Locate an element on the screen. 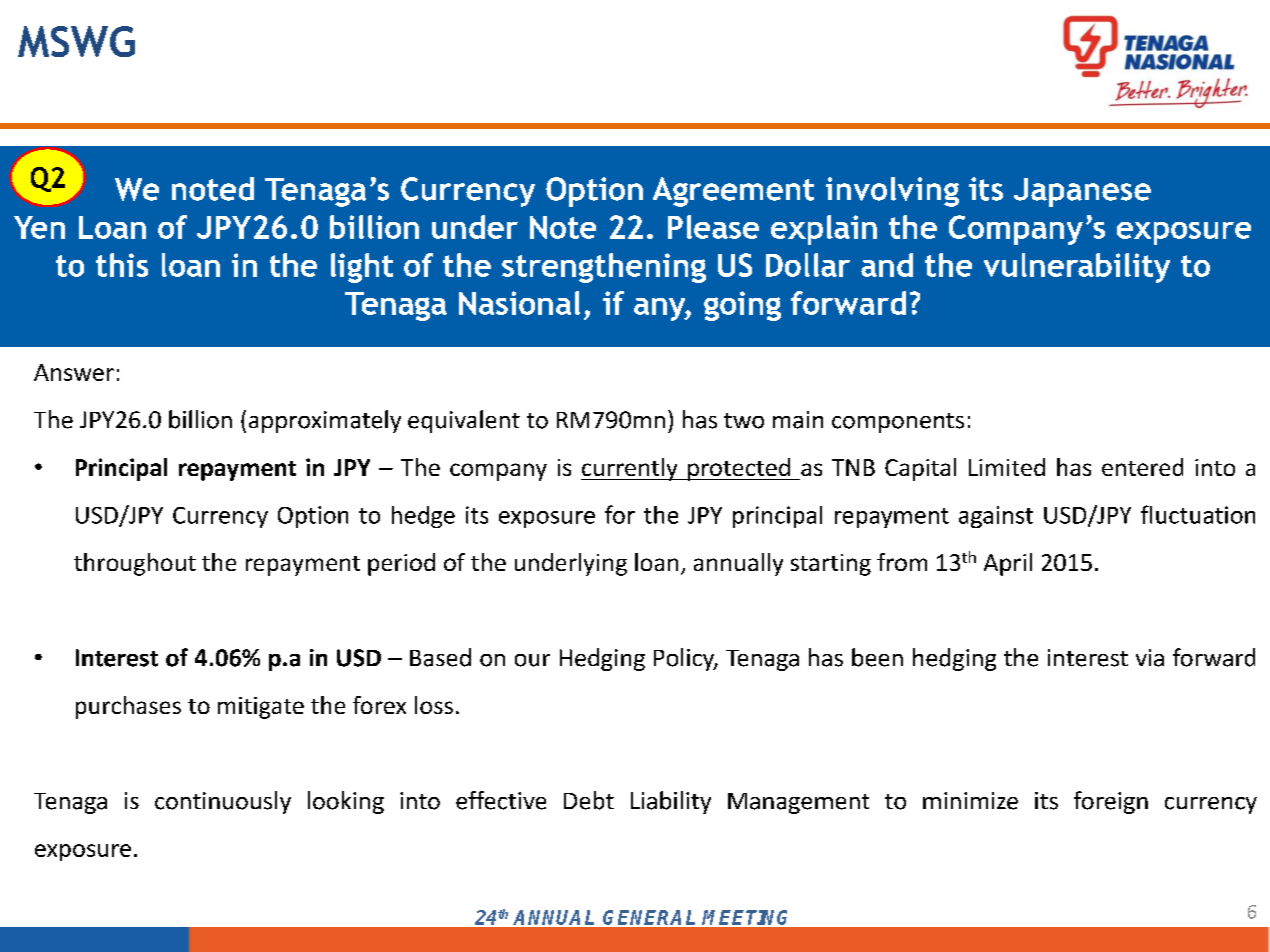  Policy is located at coordinates (685, 659).
